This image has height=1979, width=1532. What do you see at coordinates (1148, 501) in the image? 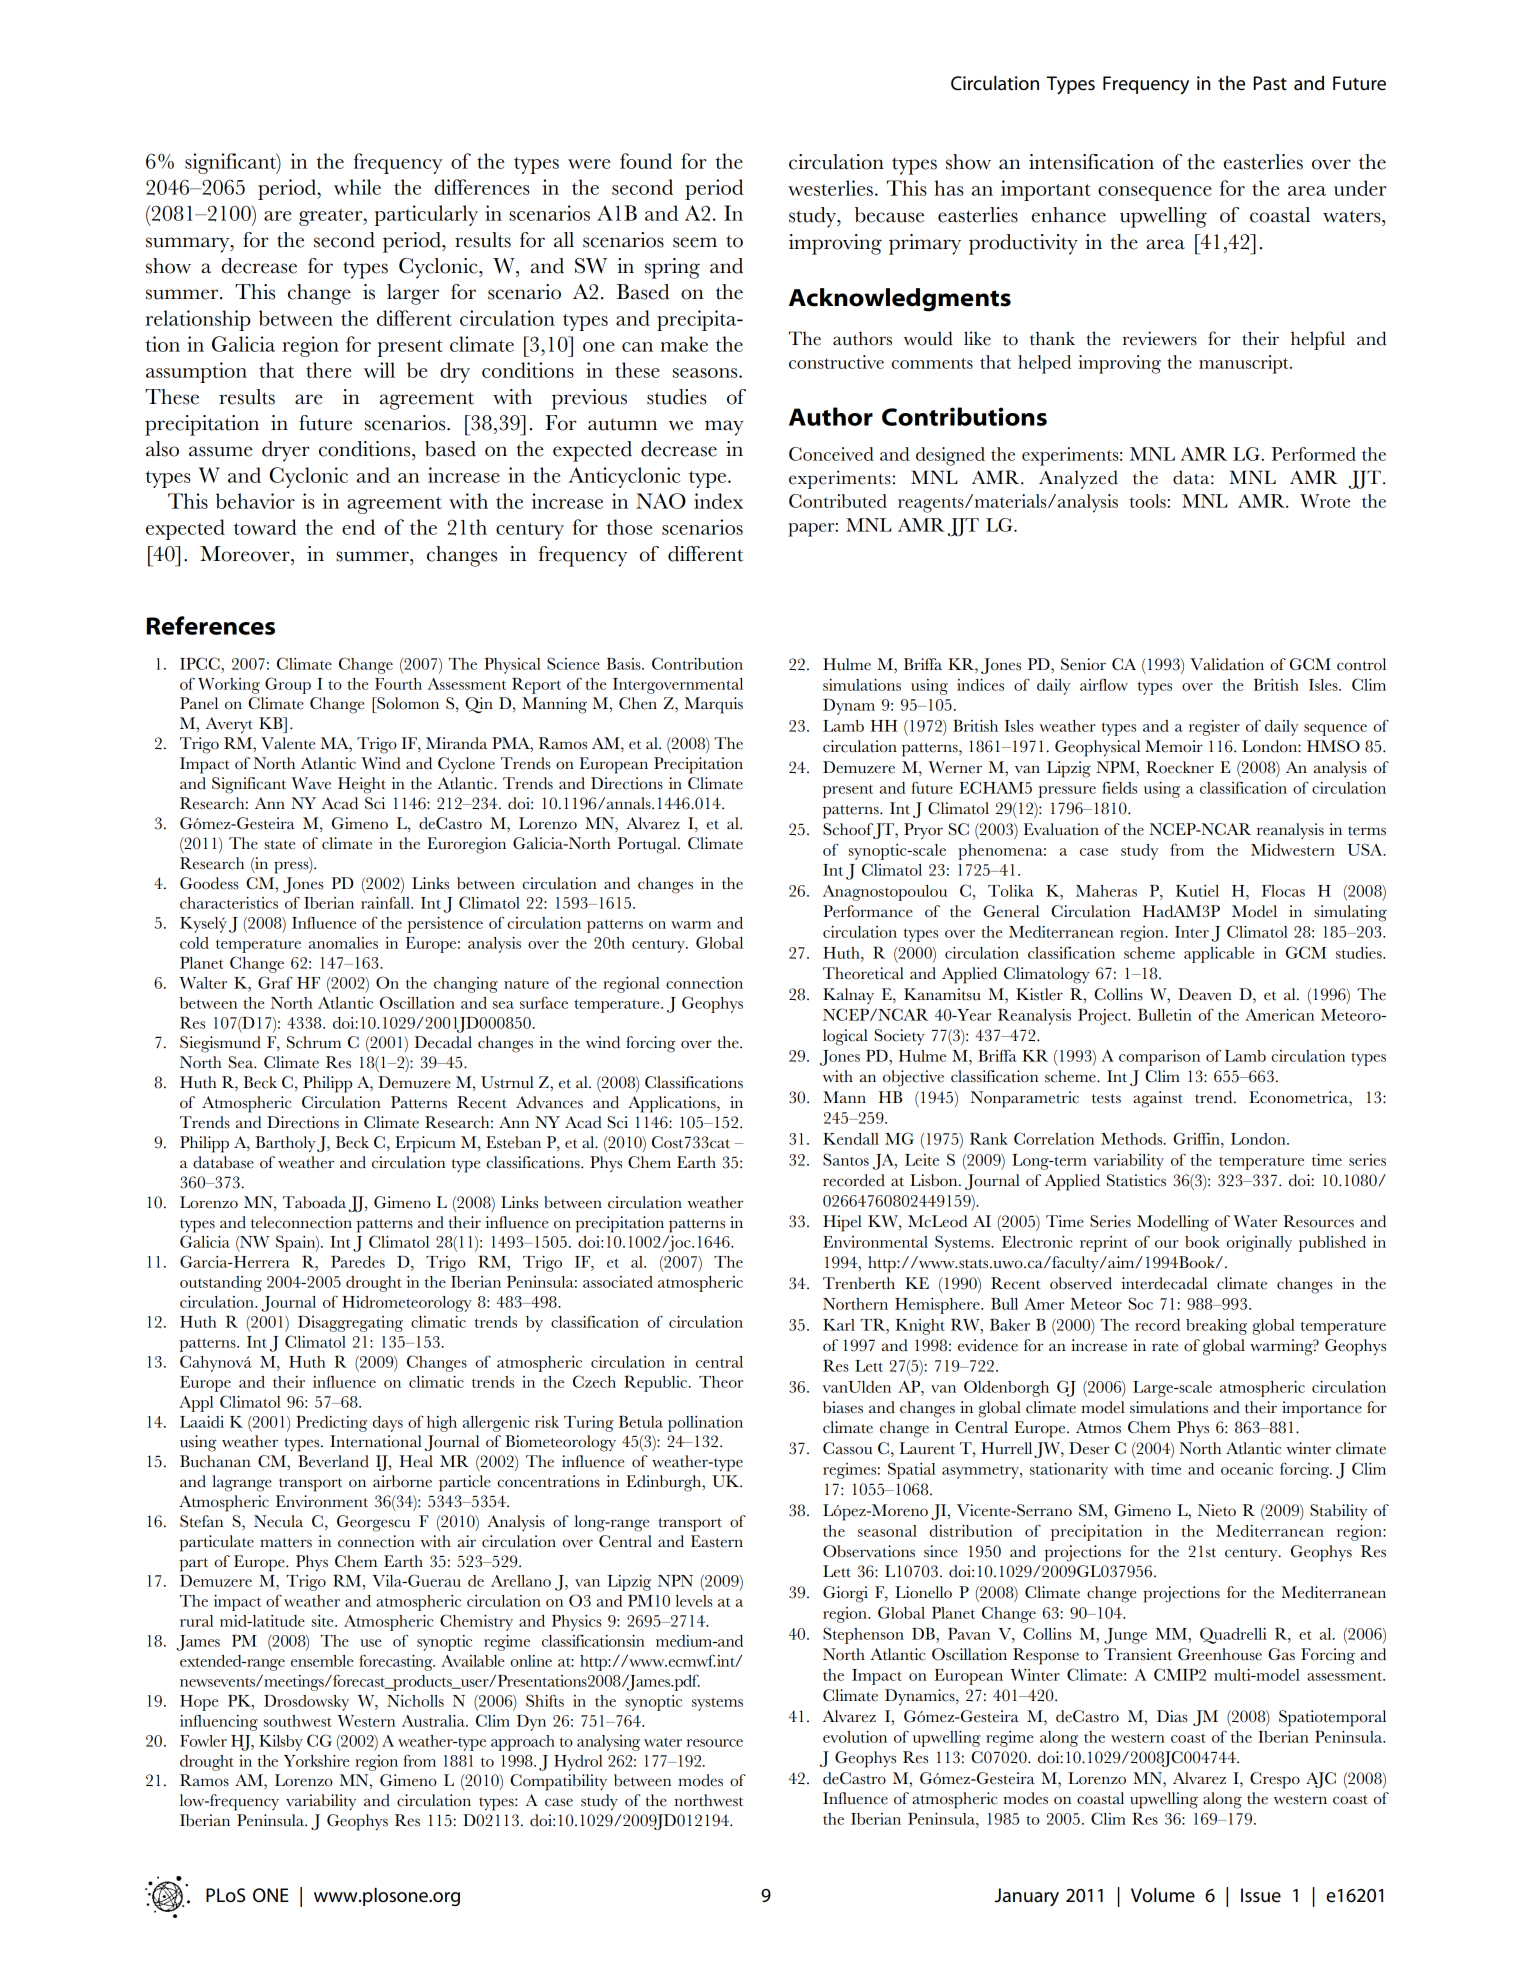
I see `tools` at bounding box center [1148, 501].
